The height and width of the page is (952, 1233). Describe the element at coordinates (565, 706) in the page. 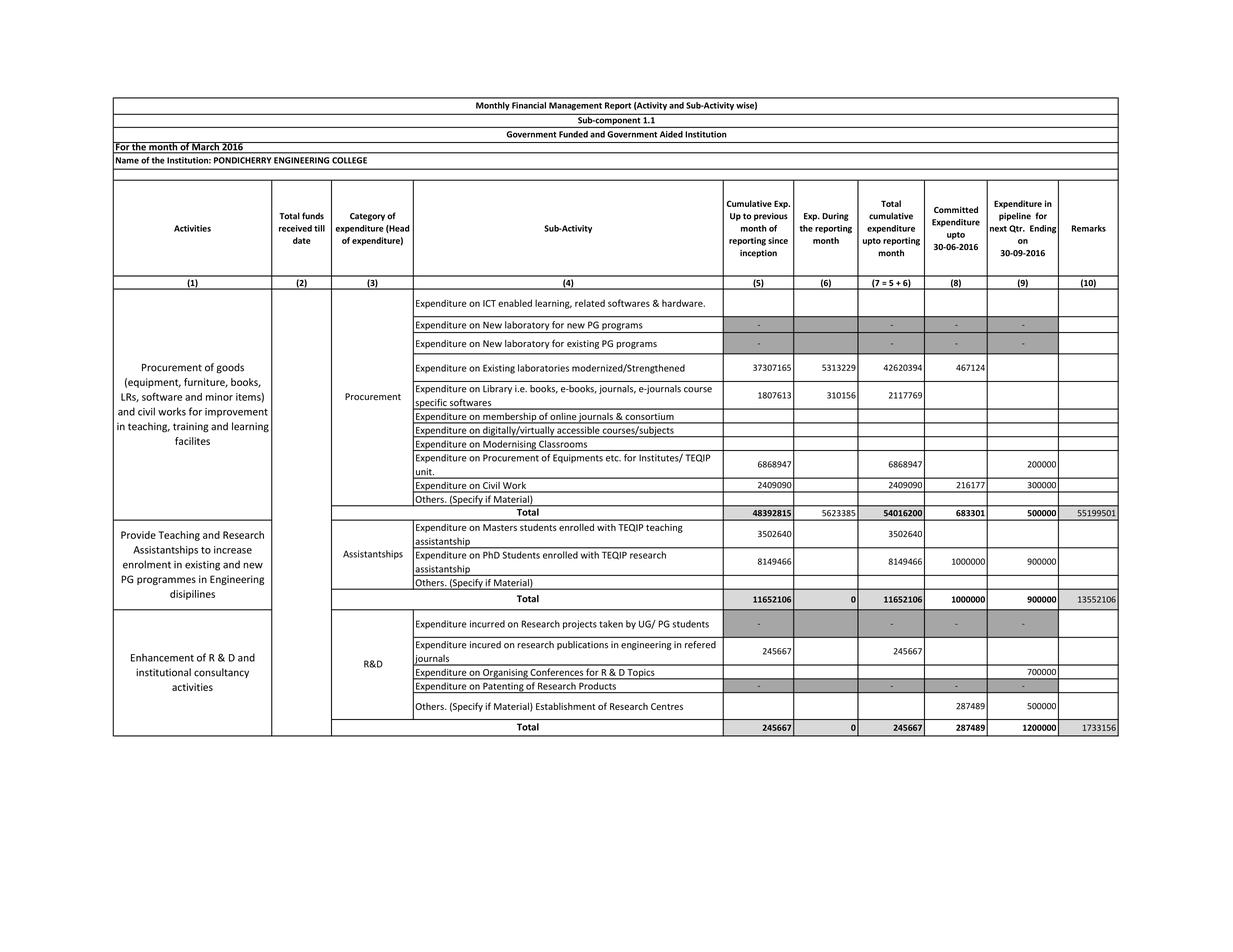

I see `Establishment` at that location.
